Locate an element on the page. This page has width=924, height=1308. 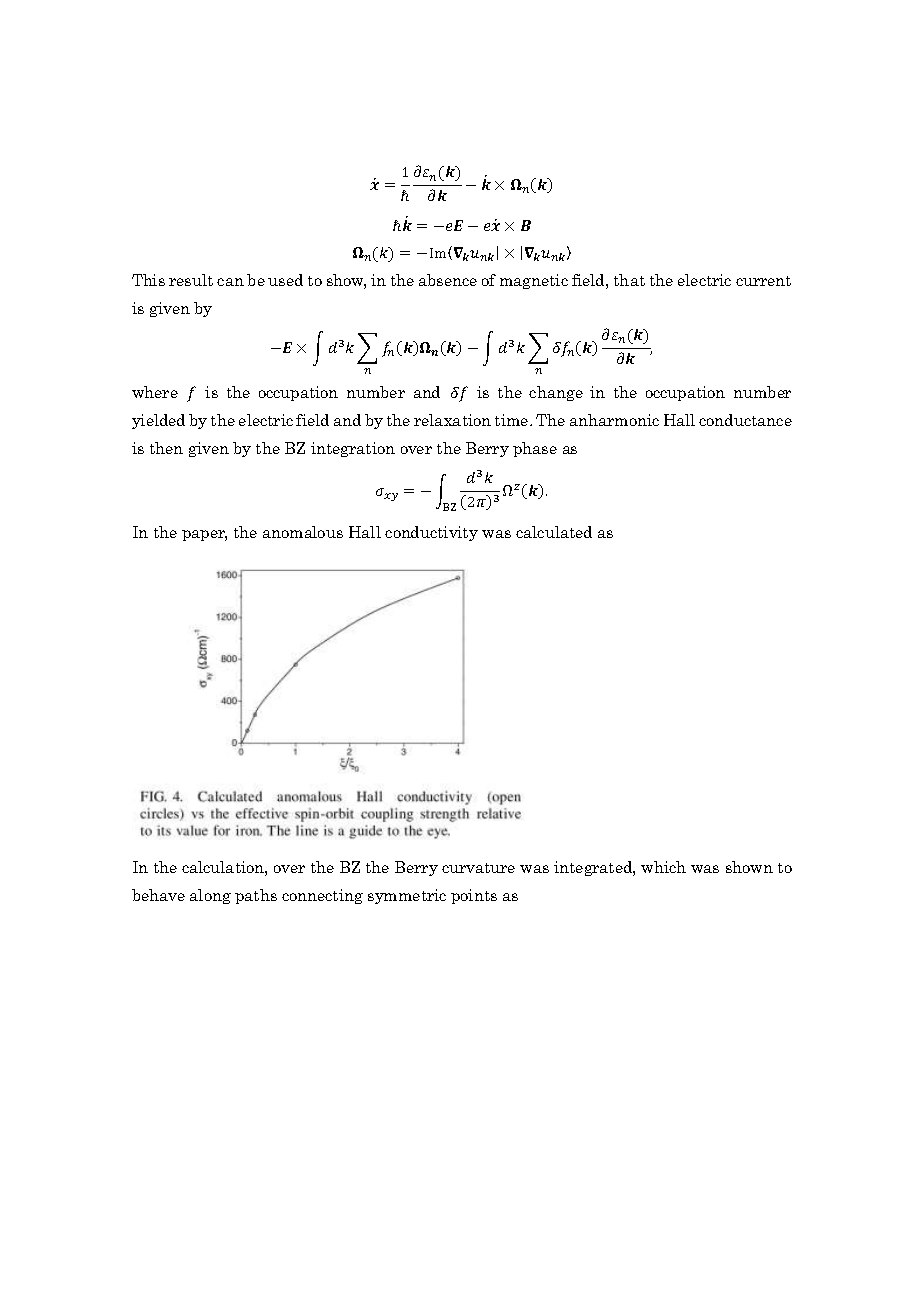
paper is located at coordinates (204, 535).
